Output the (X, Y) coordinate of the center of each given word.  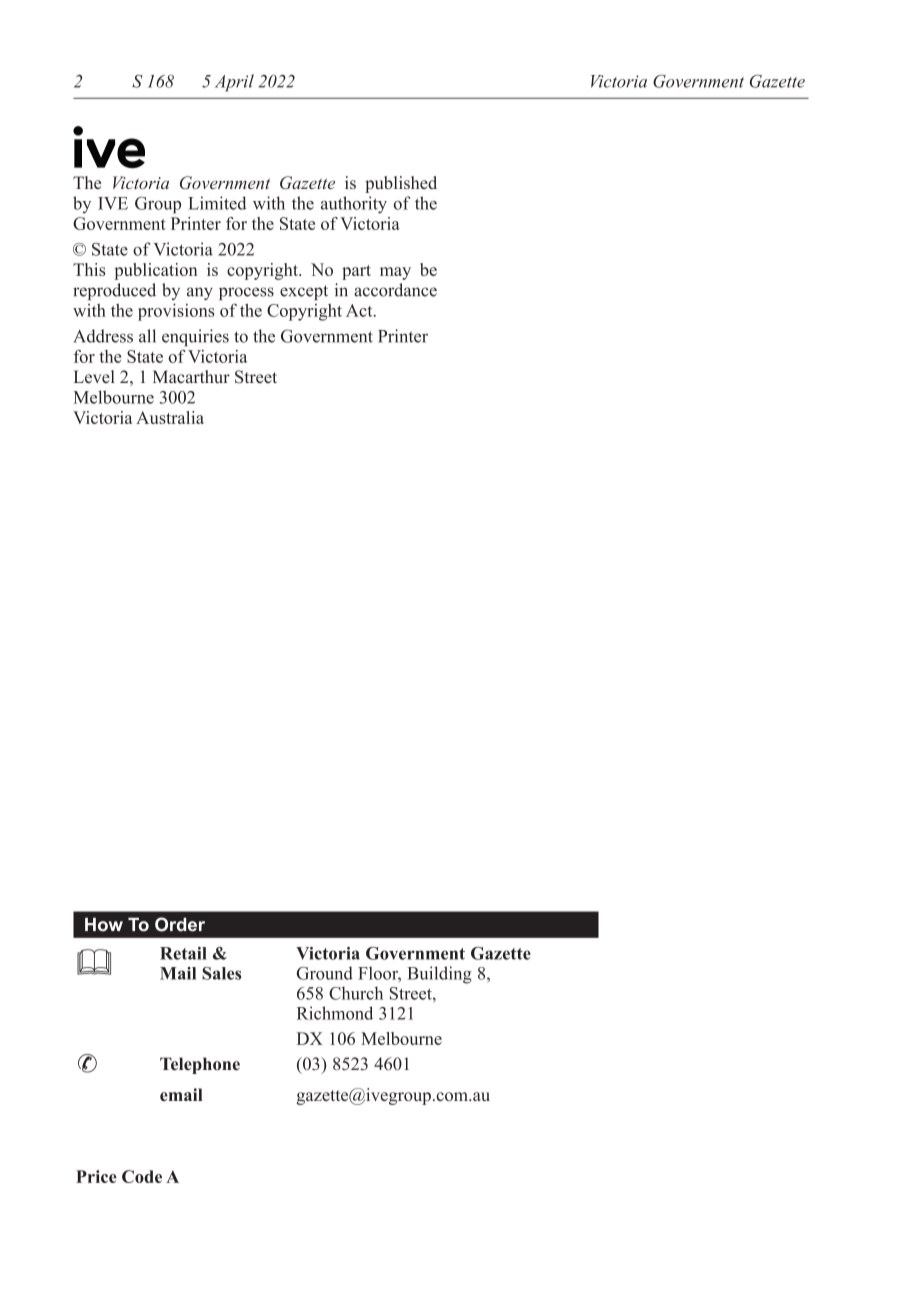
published (401, 184)
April (234, 83)
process (246, 293)
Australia (170, 417)
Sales (221, 973)
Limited (217, 203)
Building (439, 975)
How (104, 925)
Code (142, 1176)
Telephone (200, 1065)
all (147, 336)
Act (360, 310)
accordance (395, 290)
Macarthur (191, 377)
